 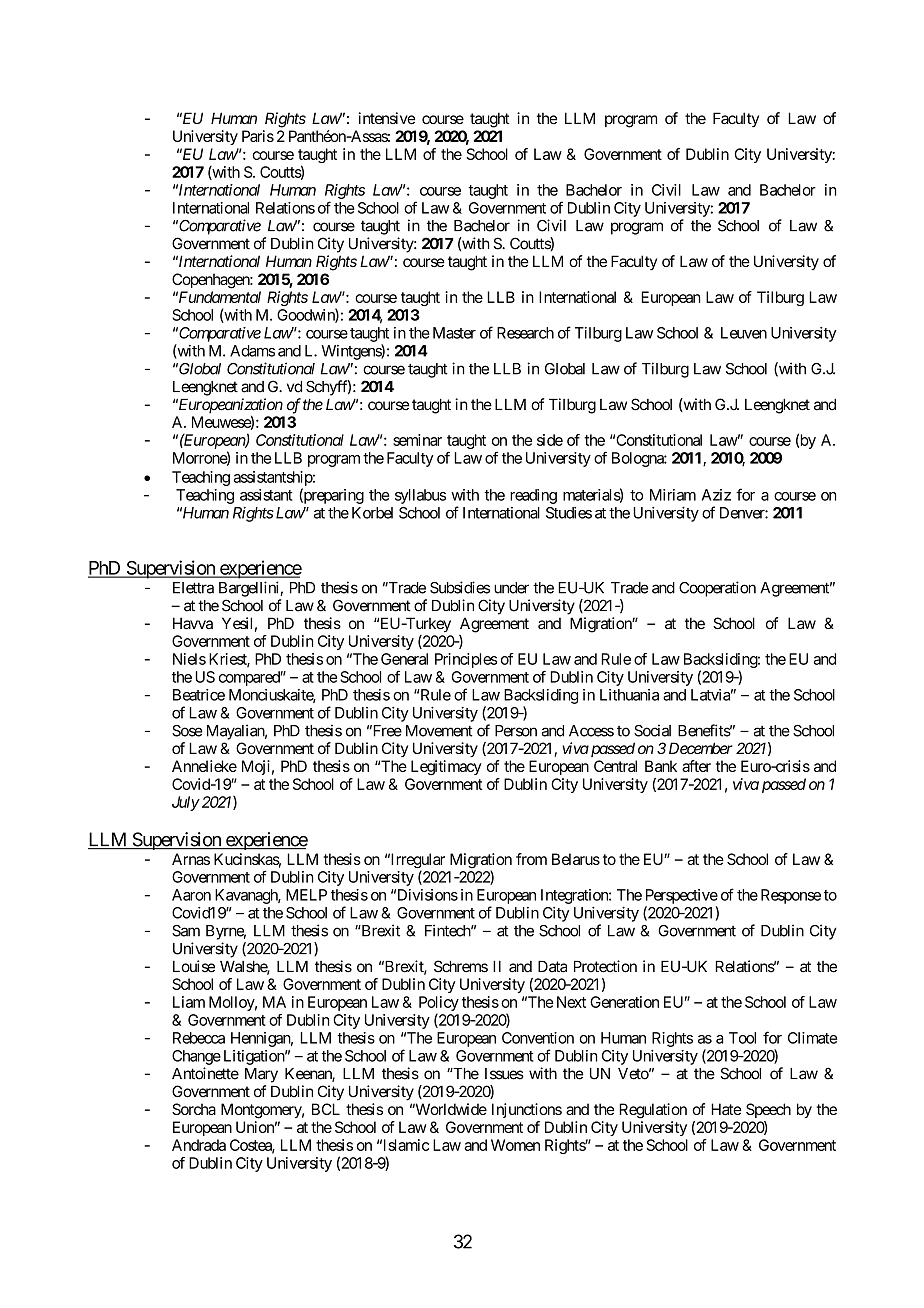 I want to click on Aziz, so click(x=716, y=495).
